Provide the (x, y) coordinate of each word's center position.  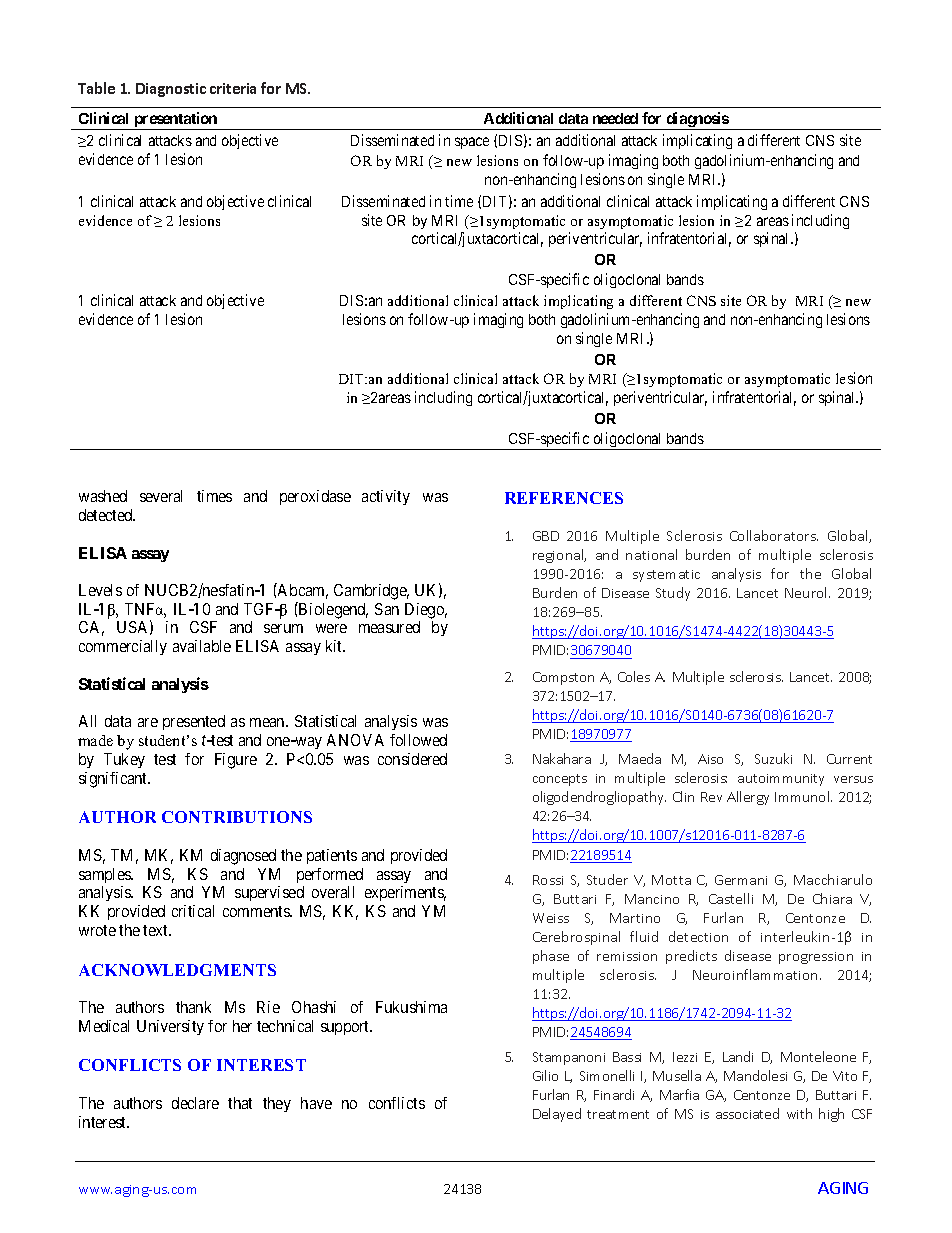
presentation (175, 121)
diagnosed (243, 857)
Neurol (807, 592)
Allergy (748, 798)
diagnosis (697, 121)
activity (386, 497)
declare (195, 1103)
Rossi (548, 880)
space (472, 143)
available (202, 646)
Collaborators (774, 535)
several (161, 496)
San (387, 609)
